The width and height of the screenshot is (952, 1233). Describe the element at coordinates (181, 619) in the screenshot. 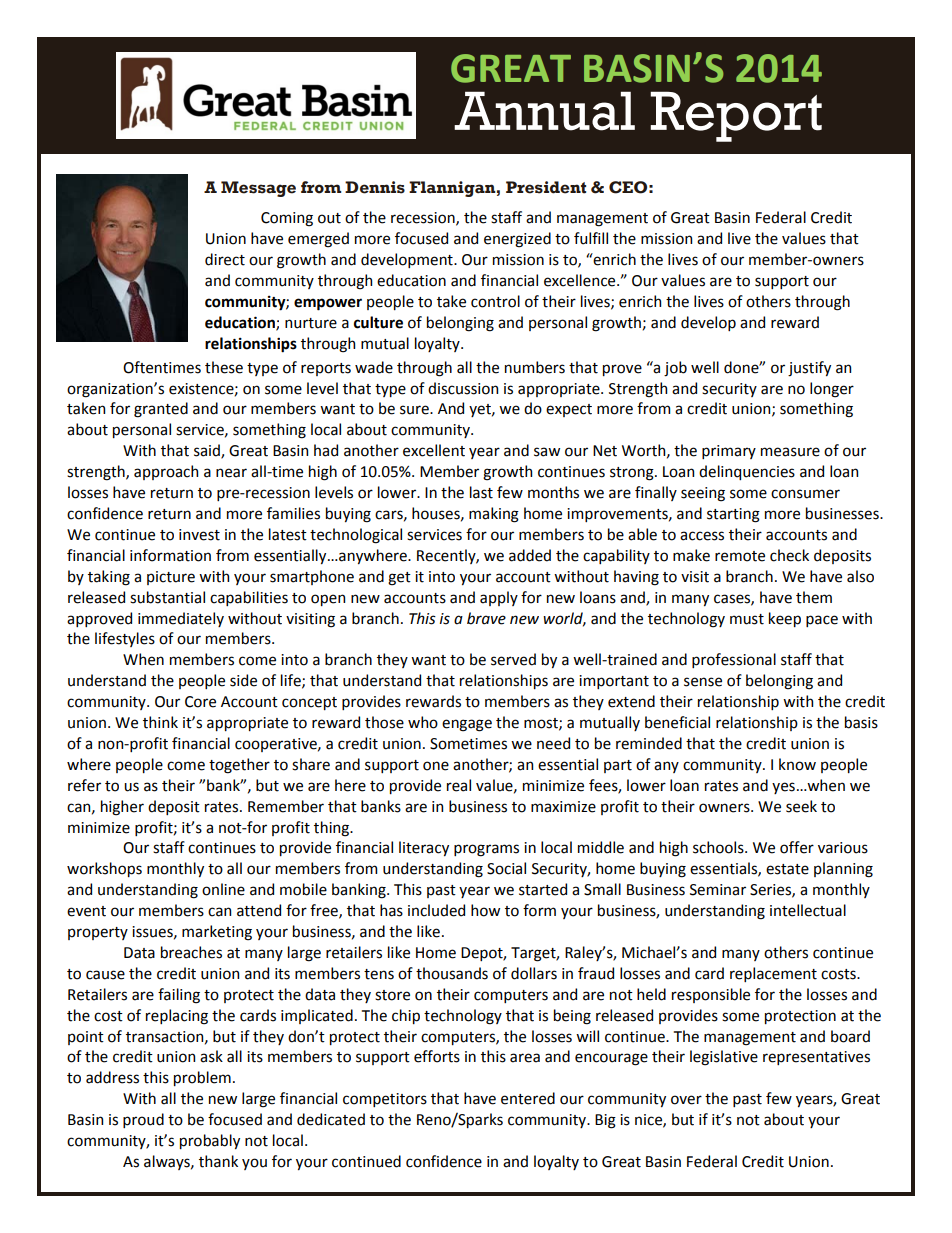

I see `immediately` at that location.
